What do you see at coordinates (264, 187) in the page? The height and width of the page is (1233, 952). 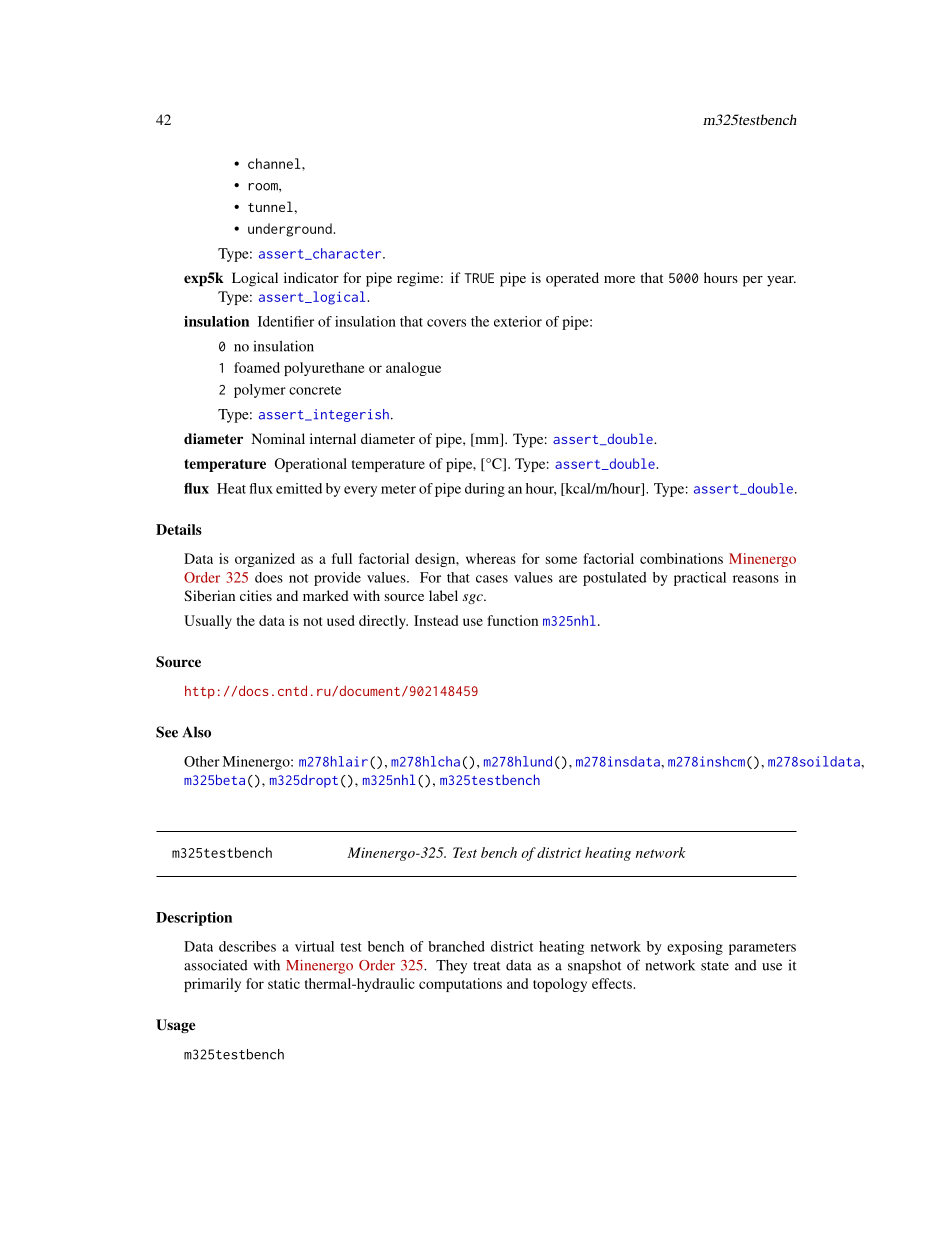 I see `room` at bounding box center [264, 187].
